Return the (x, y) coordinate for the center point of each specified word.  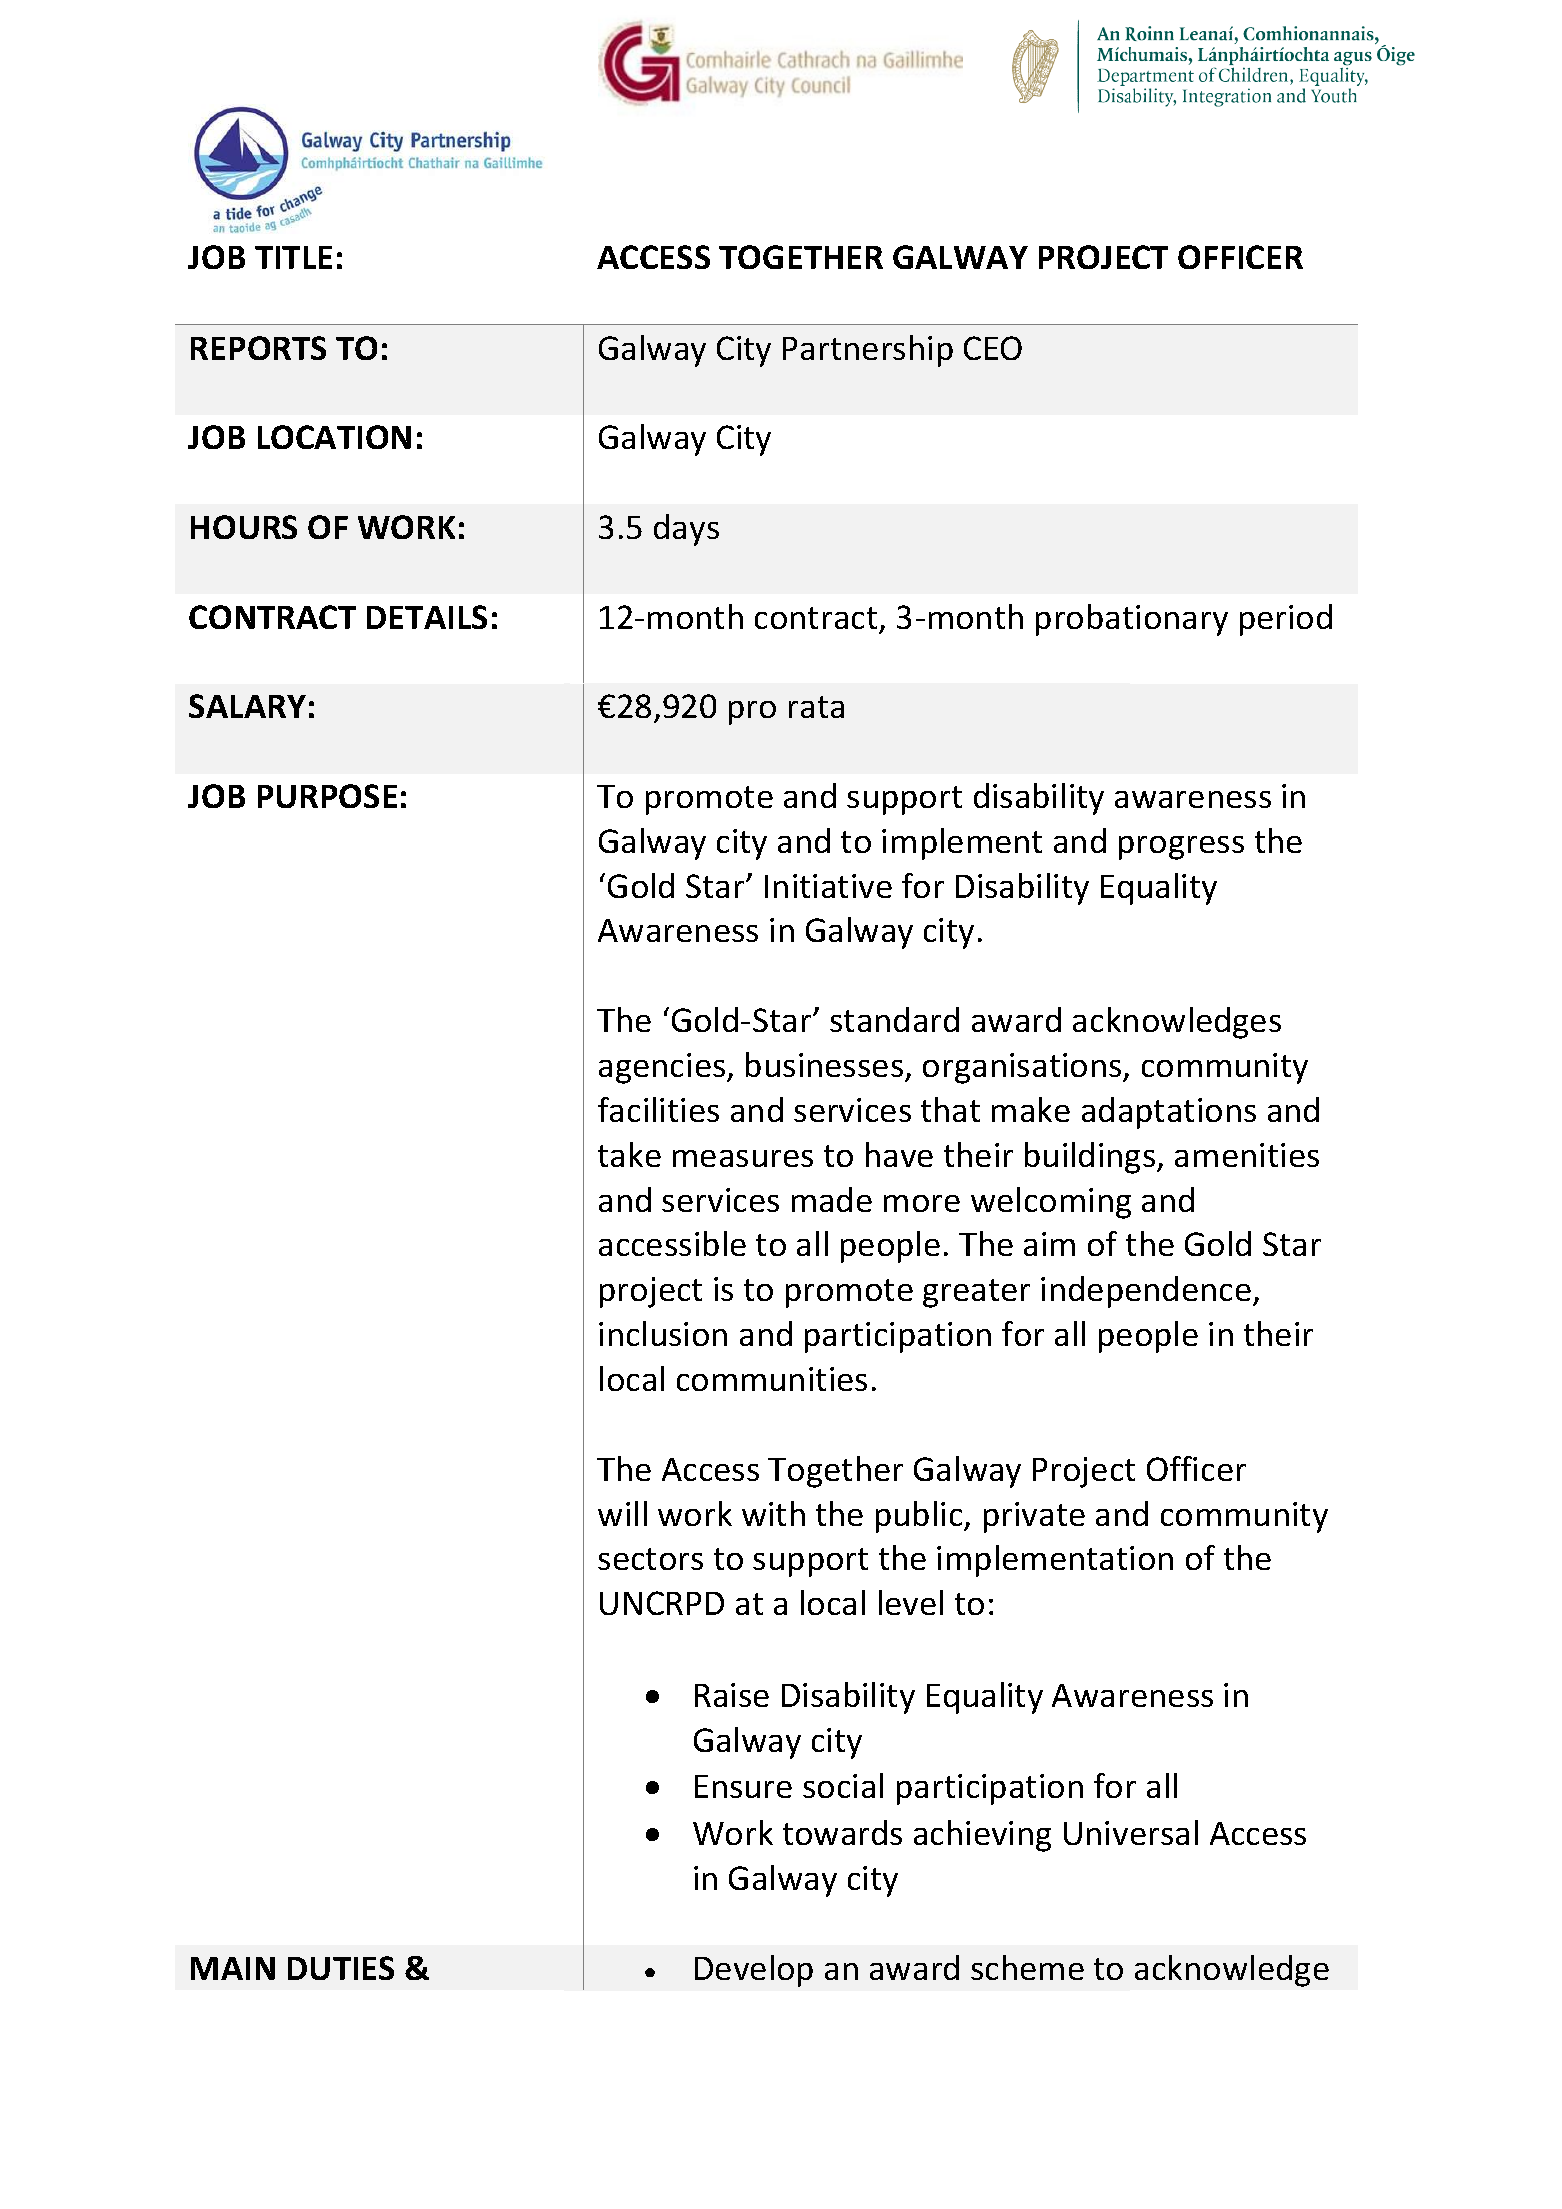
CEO (993, 348)
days (686, 530)
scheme (1027, 1967)
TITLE (293, 257)
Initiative (828, 886)
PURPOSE (327, 796)
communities (772, 1379)
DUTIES (341, 1968)
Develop (754, 1971)
